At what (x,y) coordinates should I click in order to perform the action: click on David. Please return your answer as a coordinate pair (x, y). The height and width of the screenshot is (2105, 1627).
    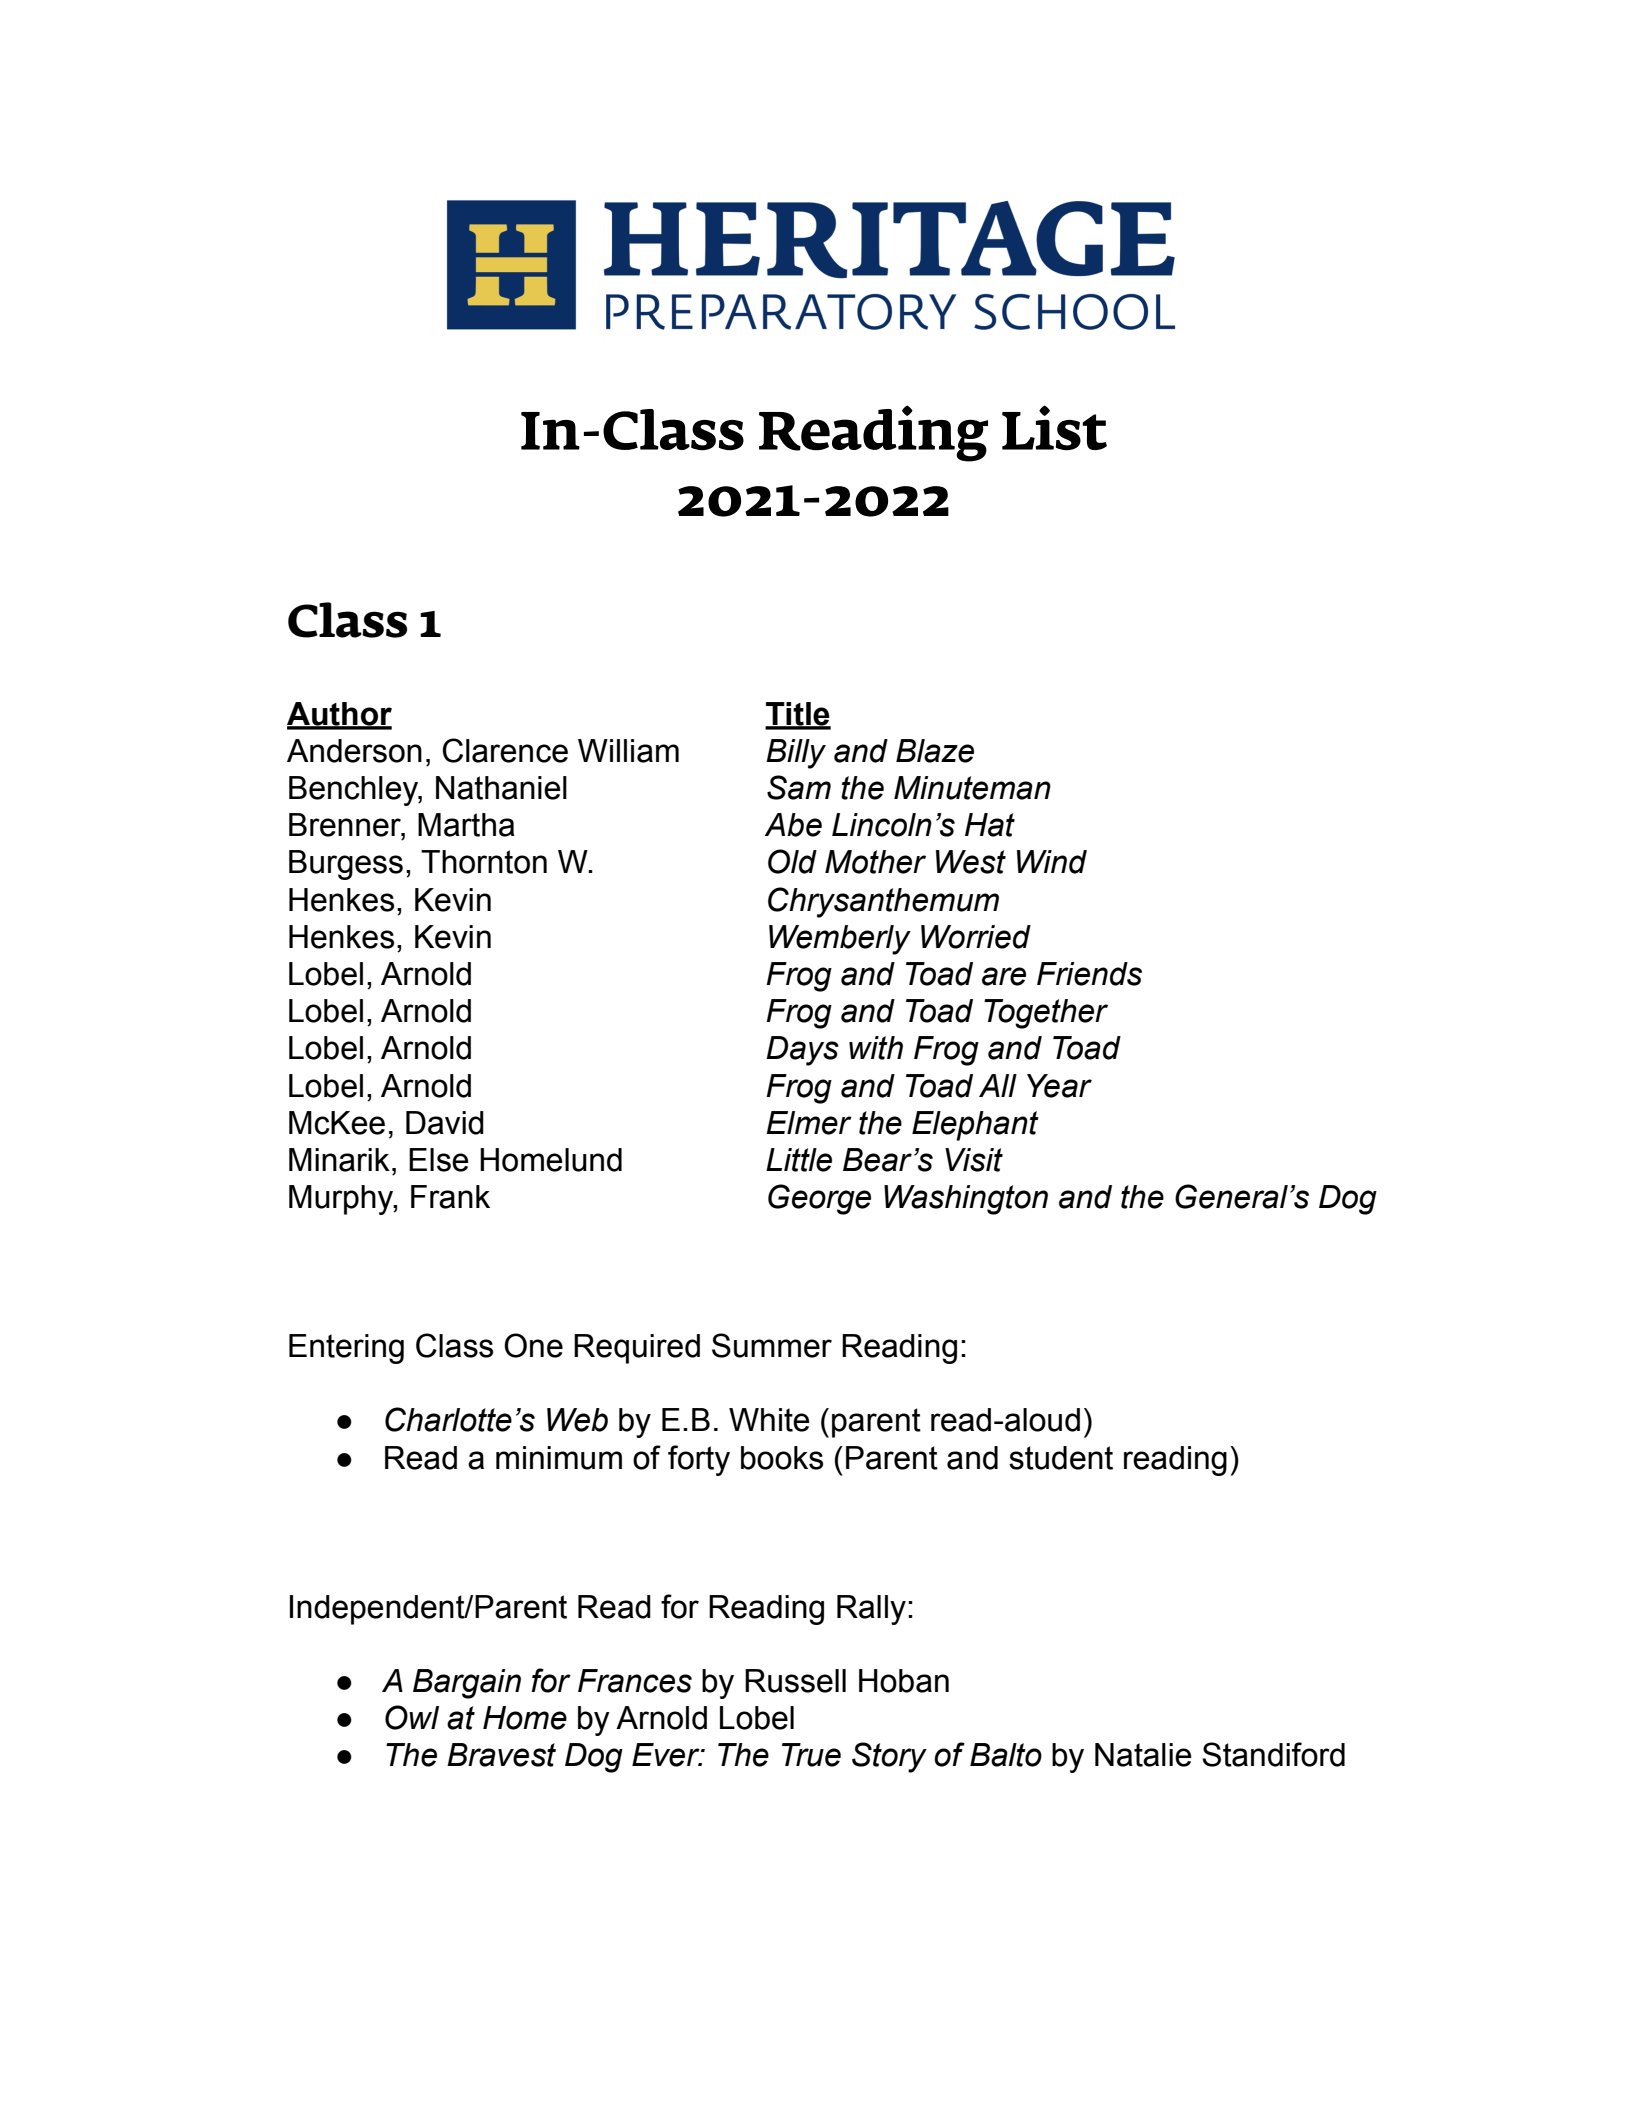
    Looking at the image, I should click on (445, 1123).
